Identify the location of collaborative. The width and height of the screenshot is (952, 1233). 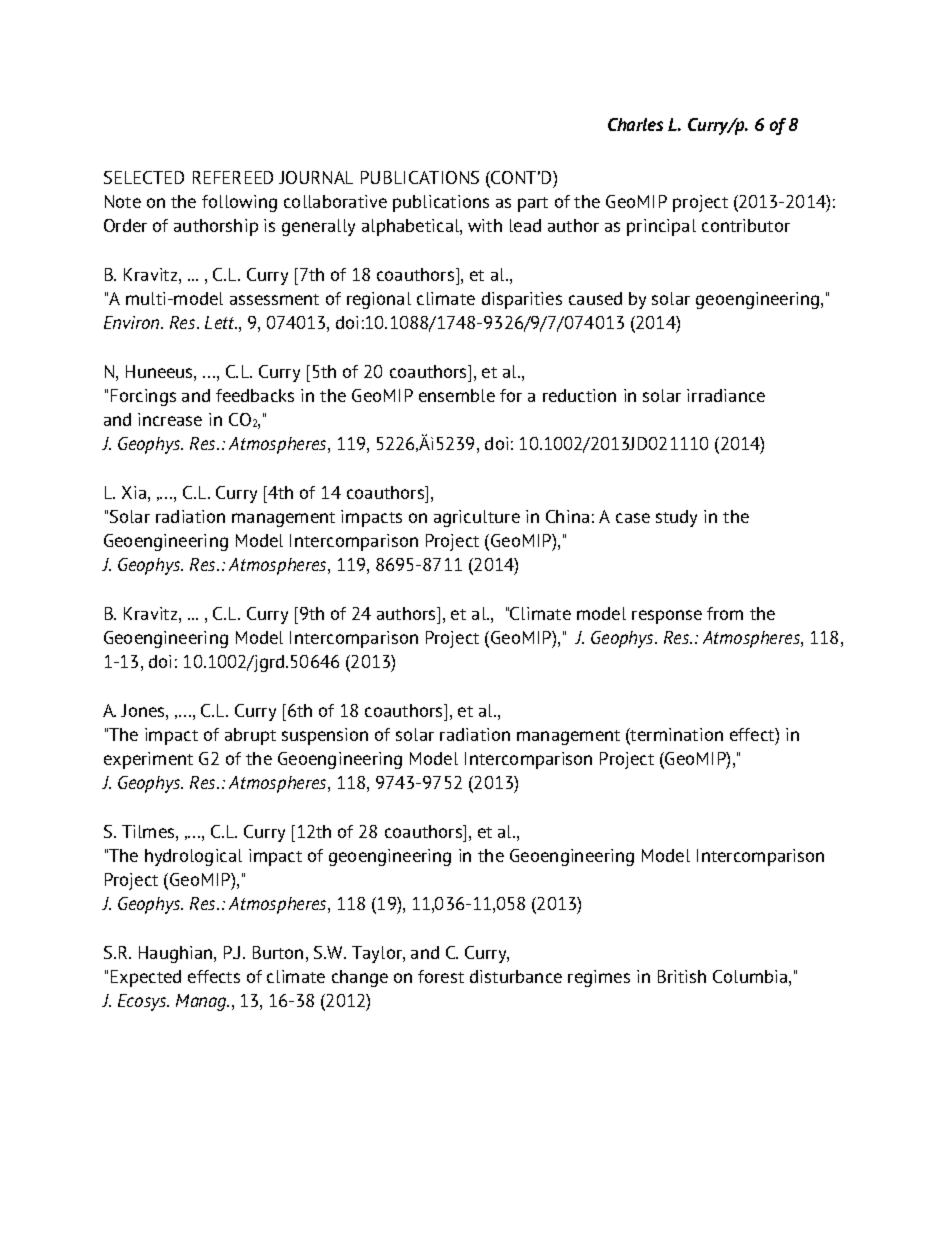
(335, 201).
